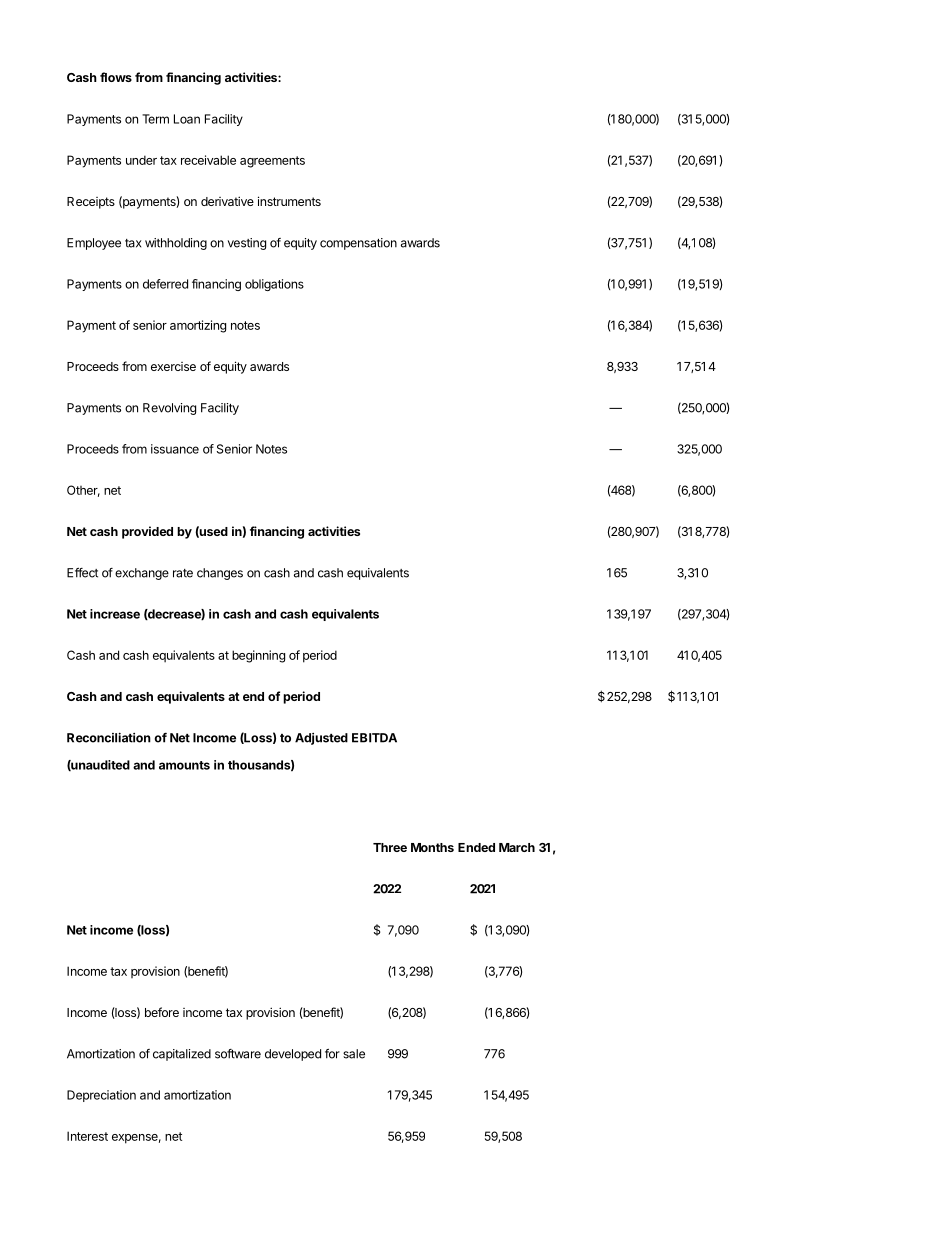 This document has width=952, height=1233. I want to click on Ended, so click(476, 847).
